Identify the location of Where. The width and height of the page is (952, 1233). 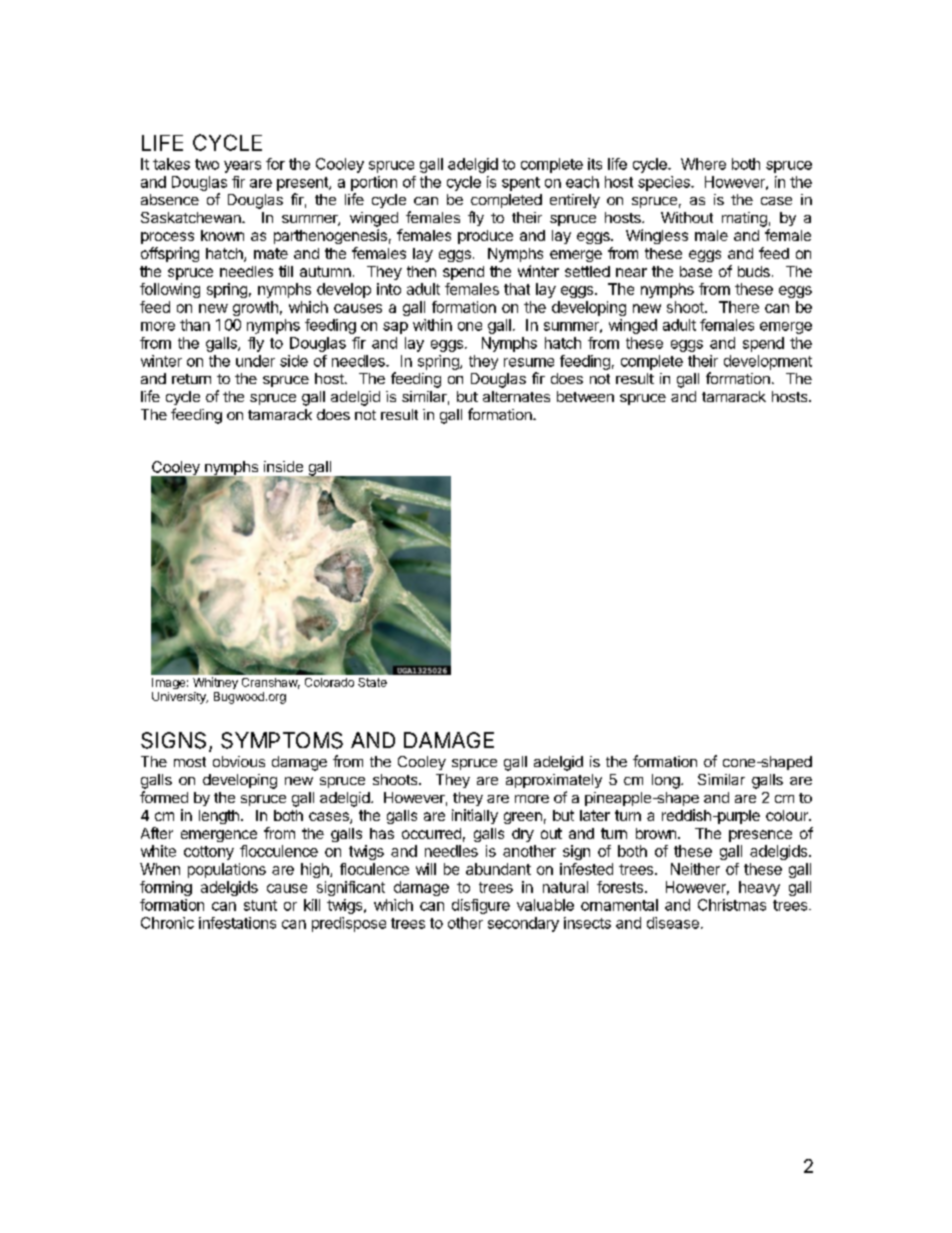
(703, 164).
